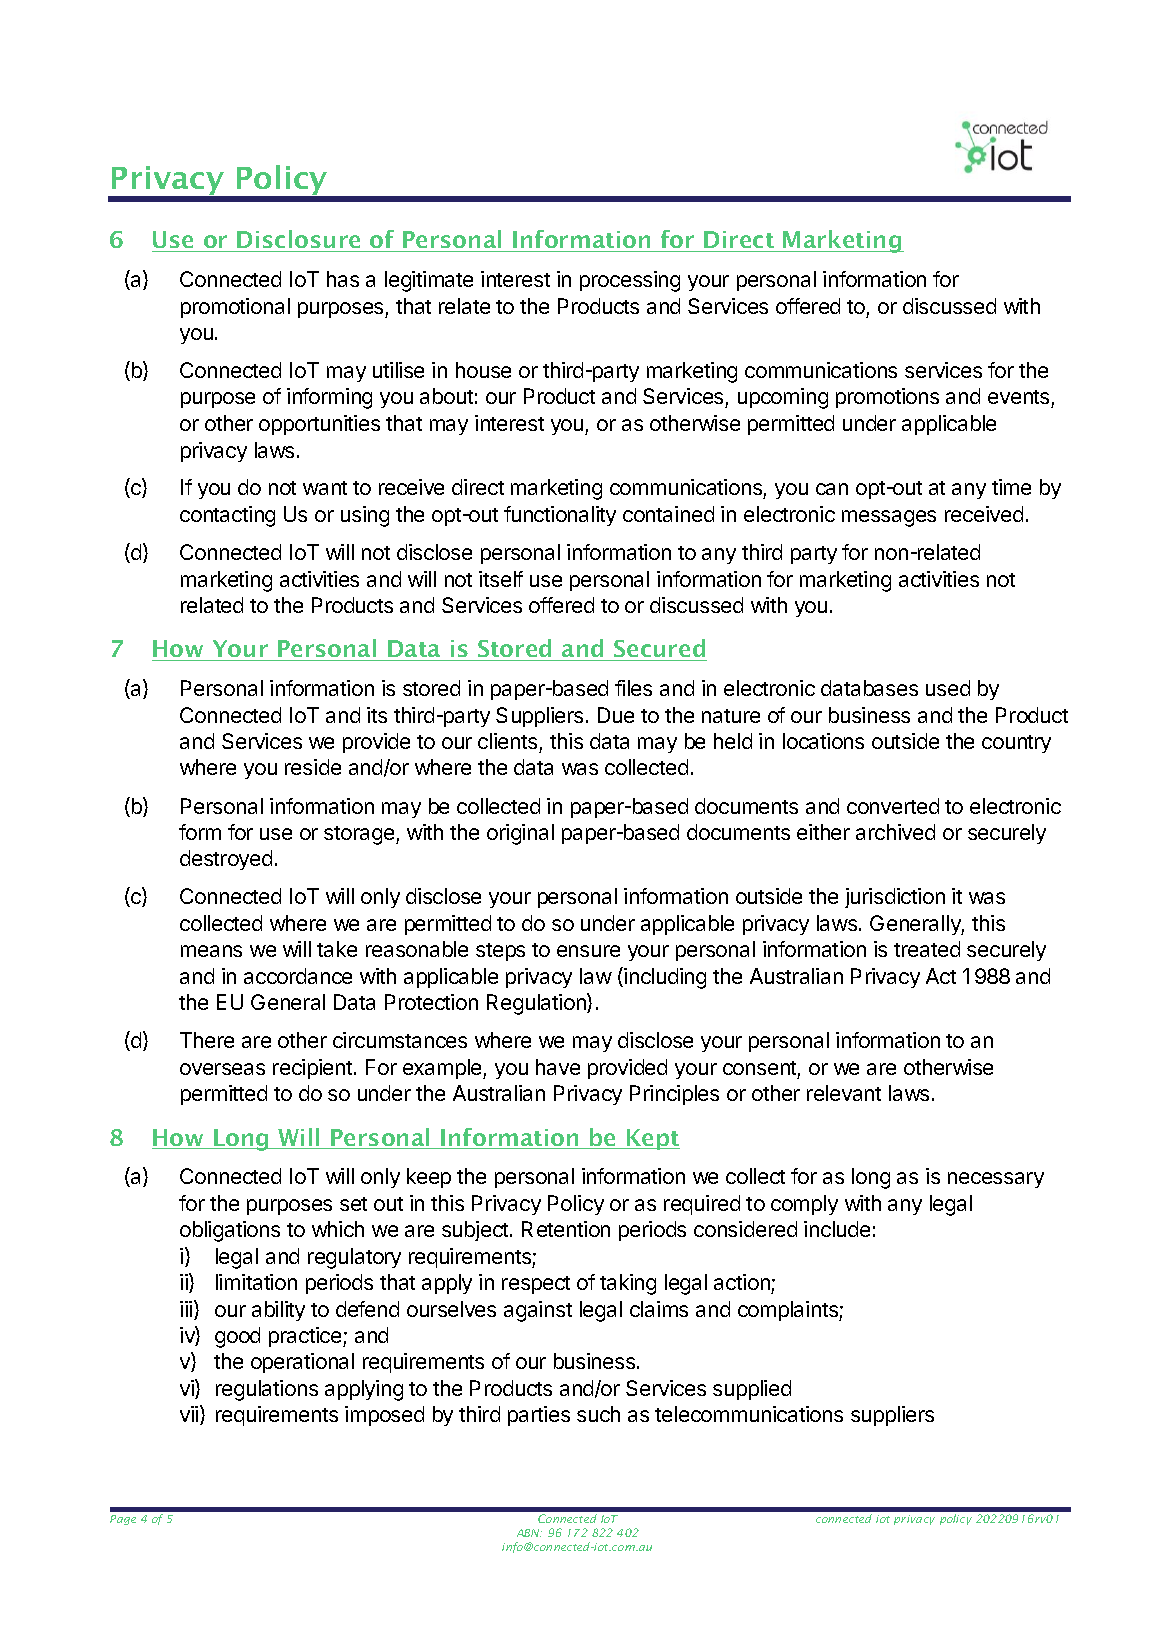  What do you see at coordinates (226, 860) in the page?
I see `destroyed` at bounding box center [226, 860].
